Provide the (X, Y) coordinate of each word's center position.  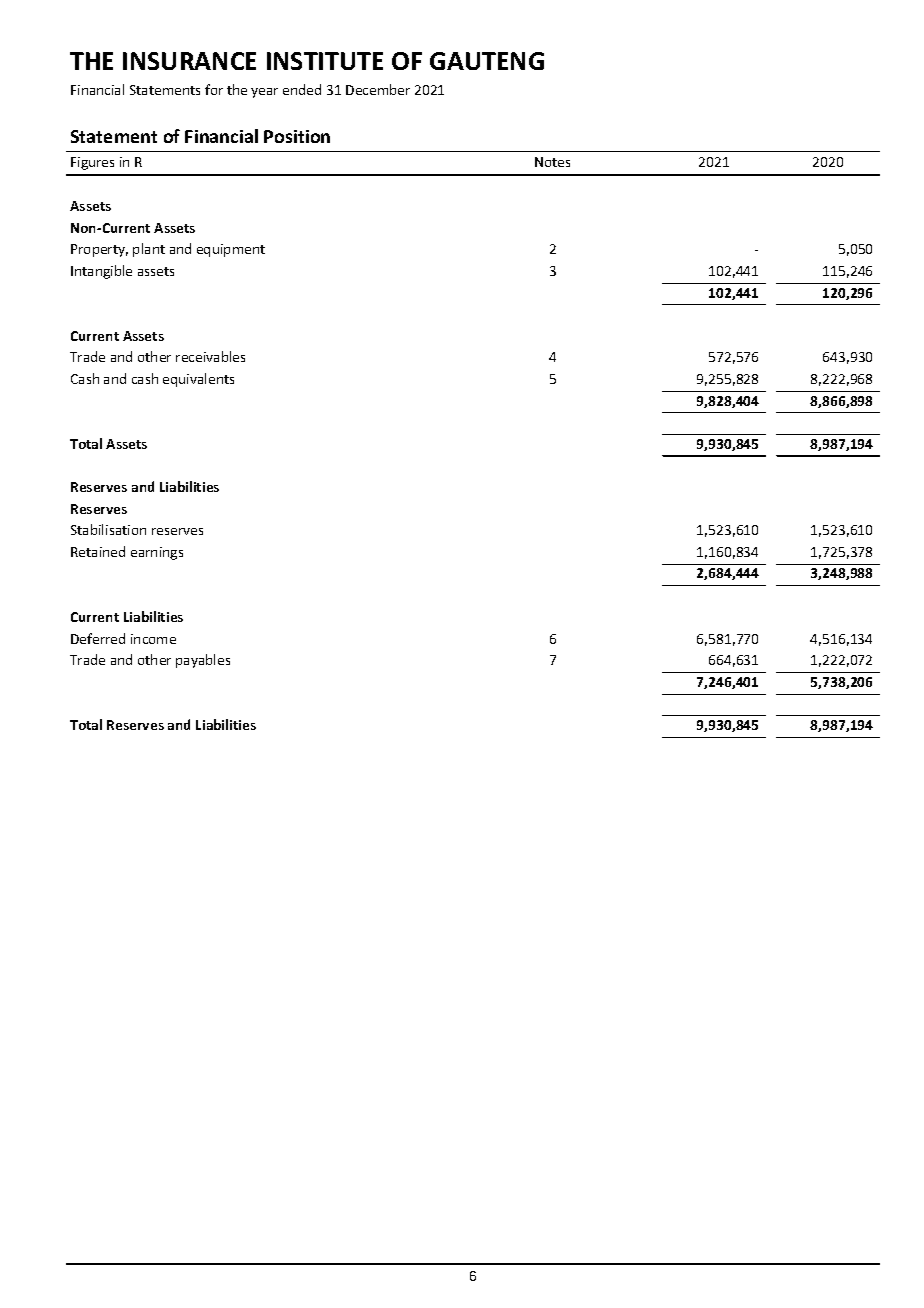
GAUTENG (487, 61)
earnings (157, 553)
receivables (210, 356)
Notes (552, 162)
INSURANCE (189, 61)
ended (302, 89)
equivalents (198, 380)
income (153, 639)
